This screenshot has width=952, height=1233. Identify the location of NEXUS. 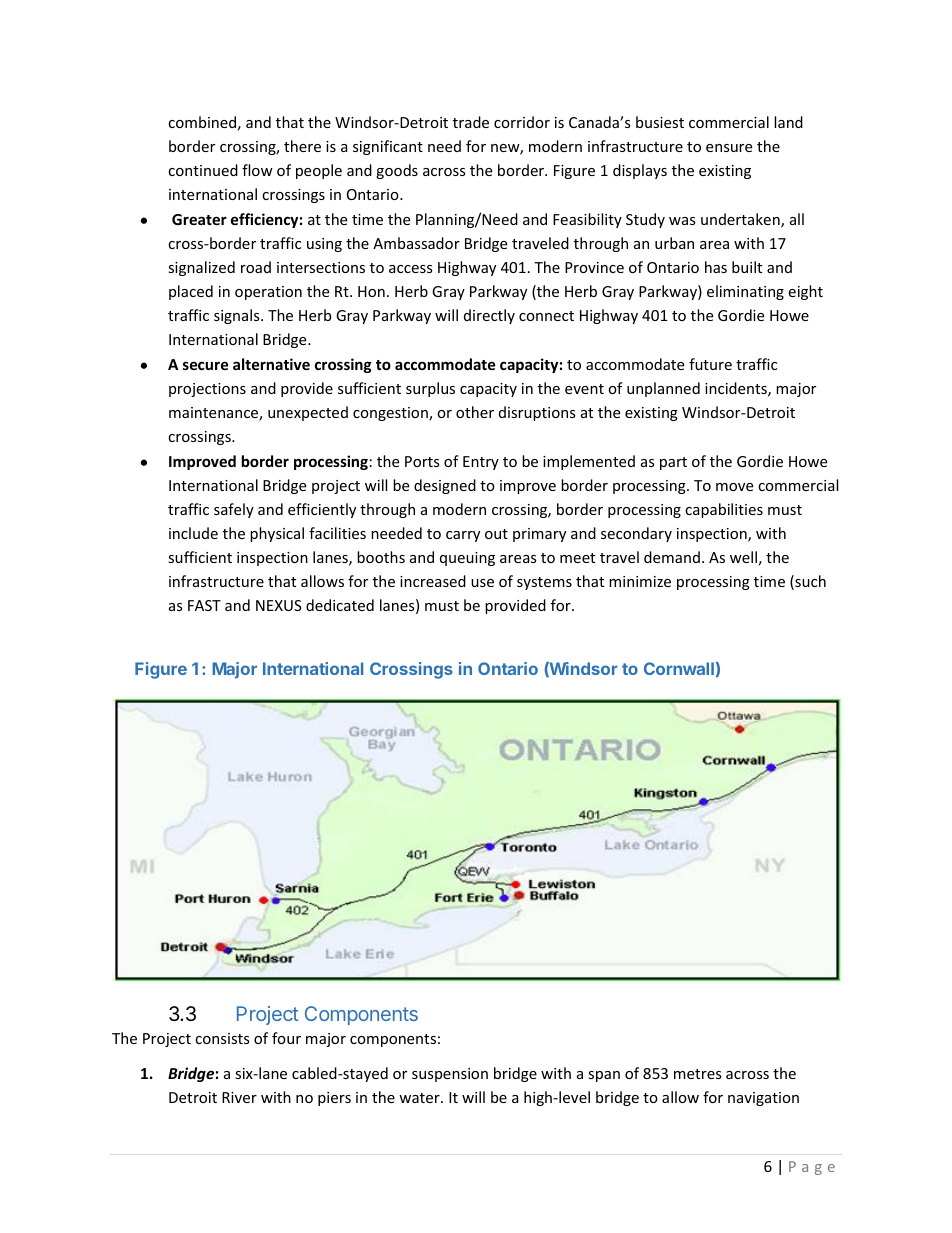
(279, 605).
